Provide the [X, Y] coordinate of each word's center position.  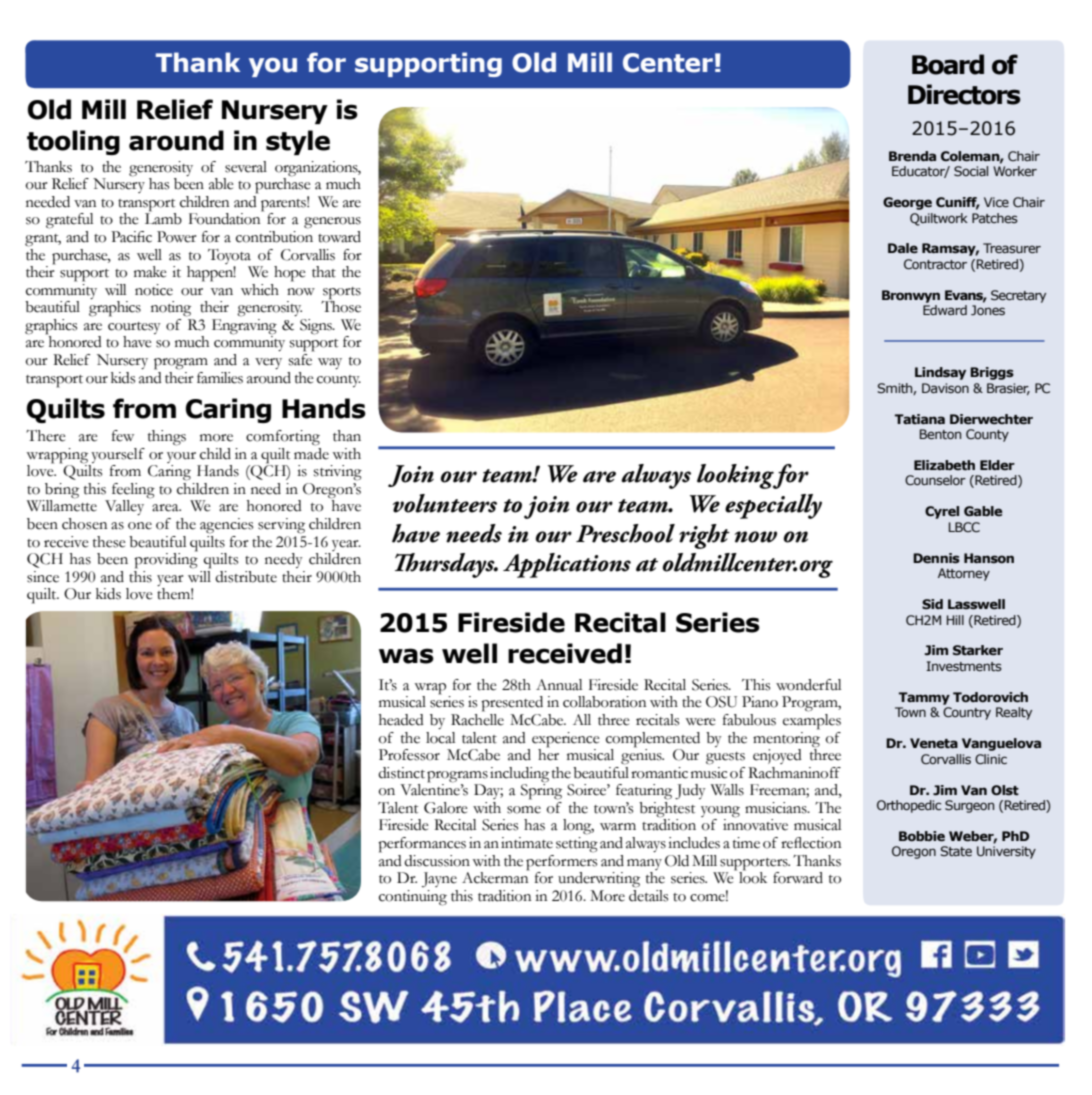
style [298, 142]
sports [341, 294]
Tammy [924, 698]
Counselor [935, 480]
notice [154, 290]
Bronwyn [911, 296]
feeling [132, 492]
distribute [246, 577]
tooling [73, 142]
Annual [559, 685]
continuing [413, 898]
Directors [964, 94]
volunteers [445, 503]
